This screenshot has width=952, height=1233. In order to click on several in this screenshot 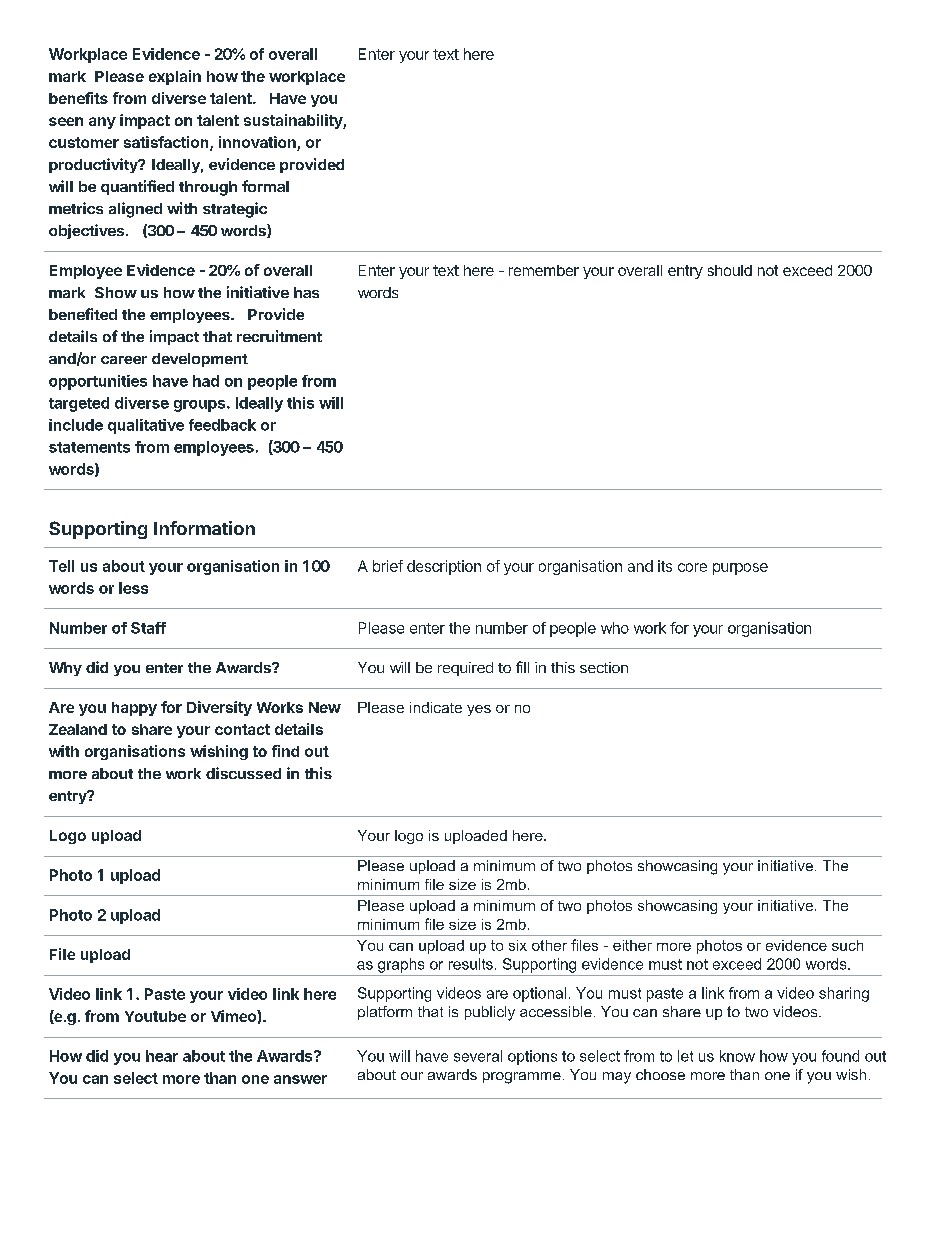, I will do `click(478, 1056)`.
